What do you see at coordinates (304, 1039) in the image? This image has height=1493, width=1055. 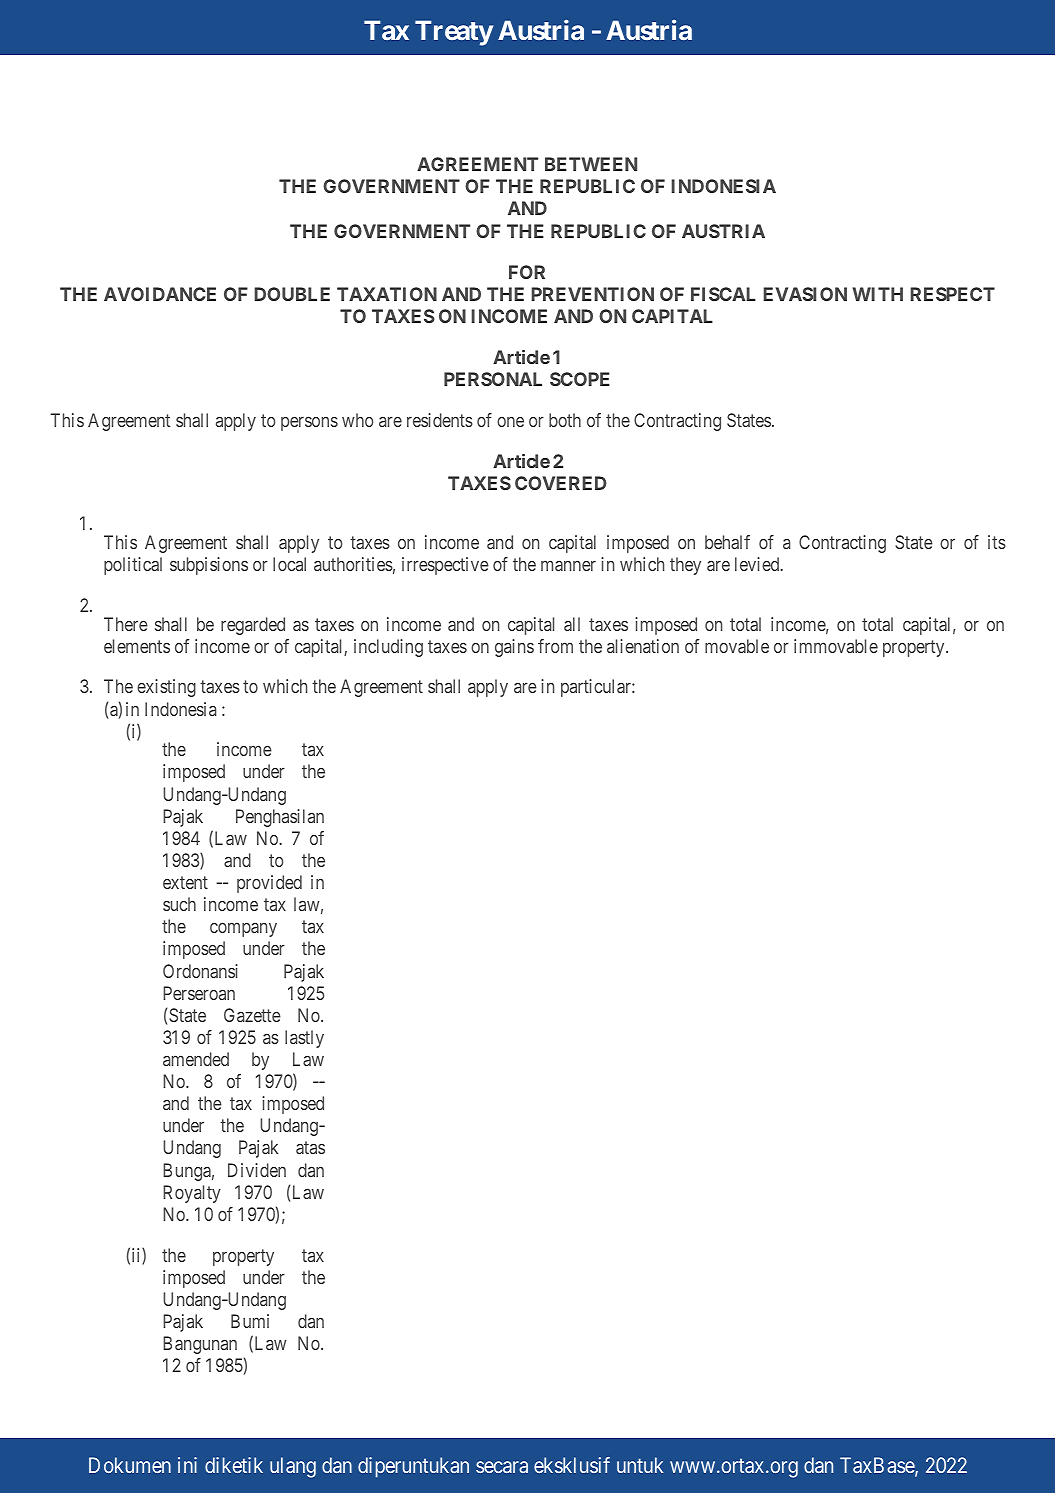 I see `lastly` at bounding box center [304, 1039].
